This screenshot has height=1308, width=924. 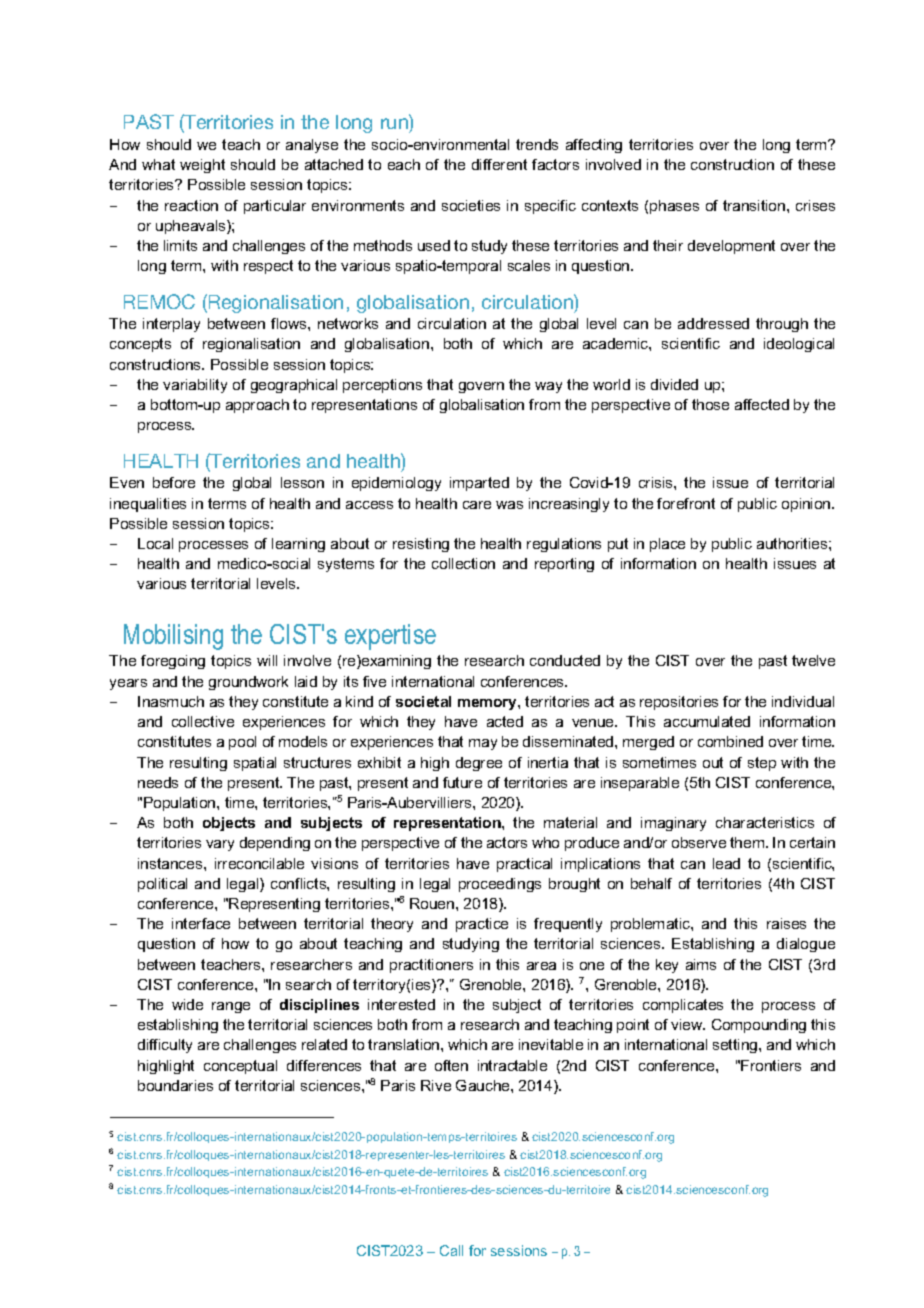 I want to click on boundaries, so click(x=175, y=1085).
